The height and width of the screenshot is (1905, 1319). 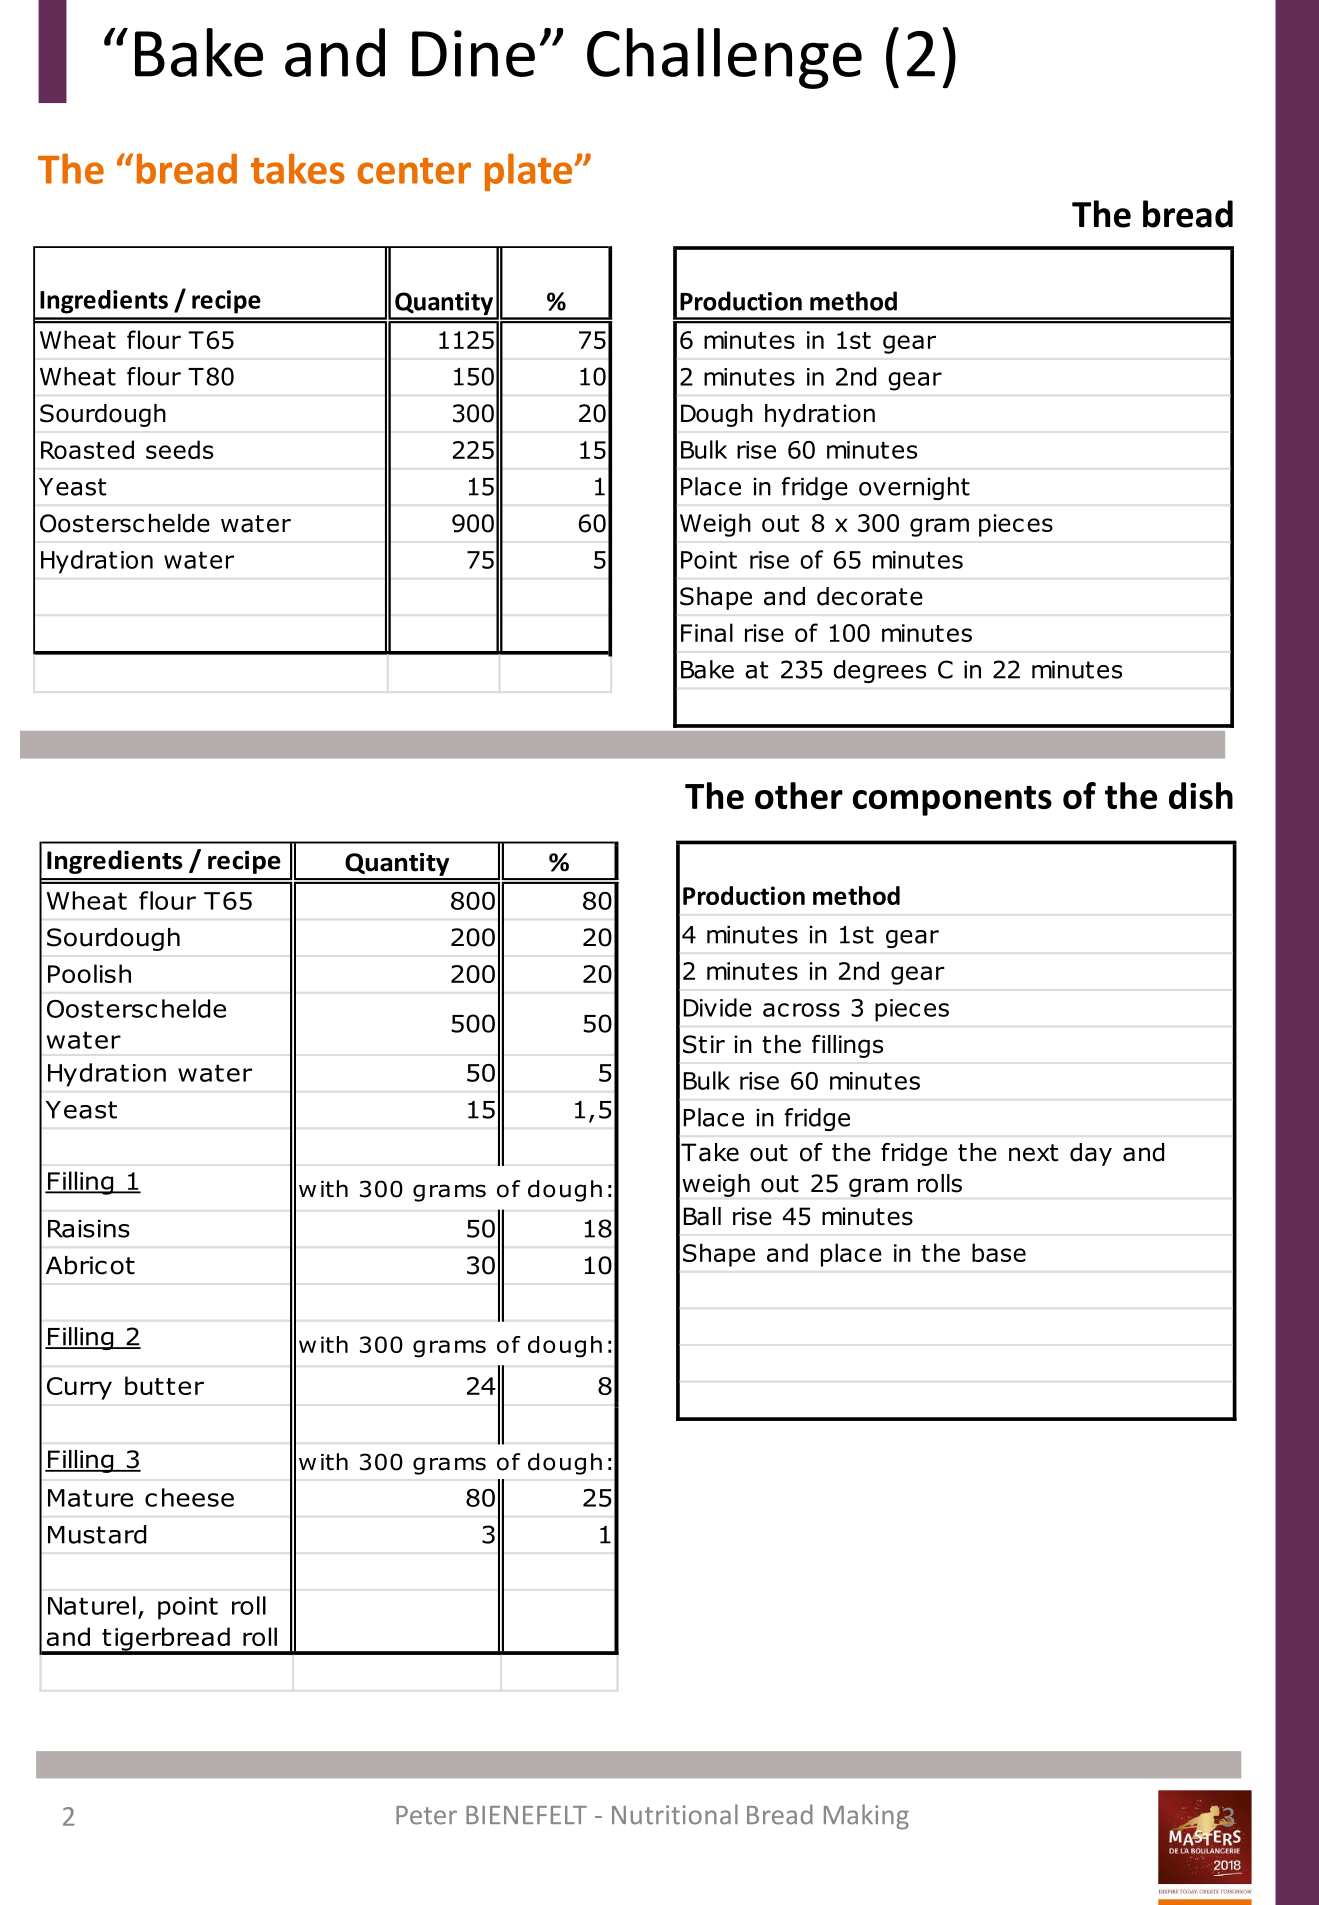 I want to click on day, so click(x=1091, y=1154).
